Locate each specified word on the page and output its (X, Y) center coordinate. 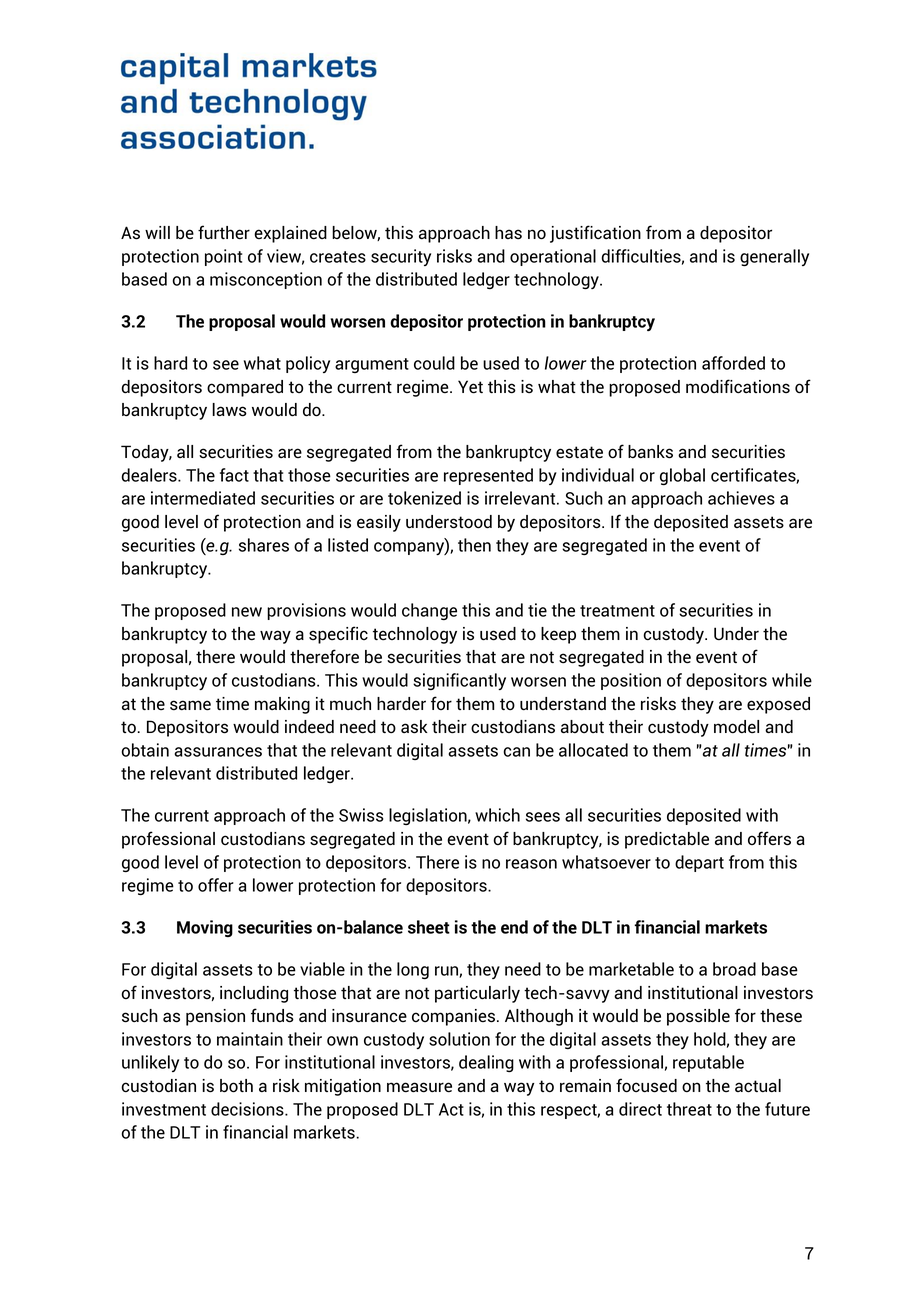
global (682, 476)
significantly (459, 681)
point (223, 257)
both (236, 1086)
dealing (486, 1063)
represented (488, 476)
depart (699, 863)
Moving (205, 928)
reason (531, 864)
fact (234, 475)
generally (774, 257)
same (190, 705)
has (508, 233)
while (792, 680)
